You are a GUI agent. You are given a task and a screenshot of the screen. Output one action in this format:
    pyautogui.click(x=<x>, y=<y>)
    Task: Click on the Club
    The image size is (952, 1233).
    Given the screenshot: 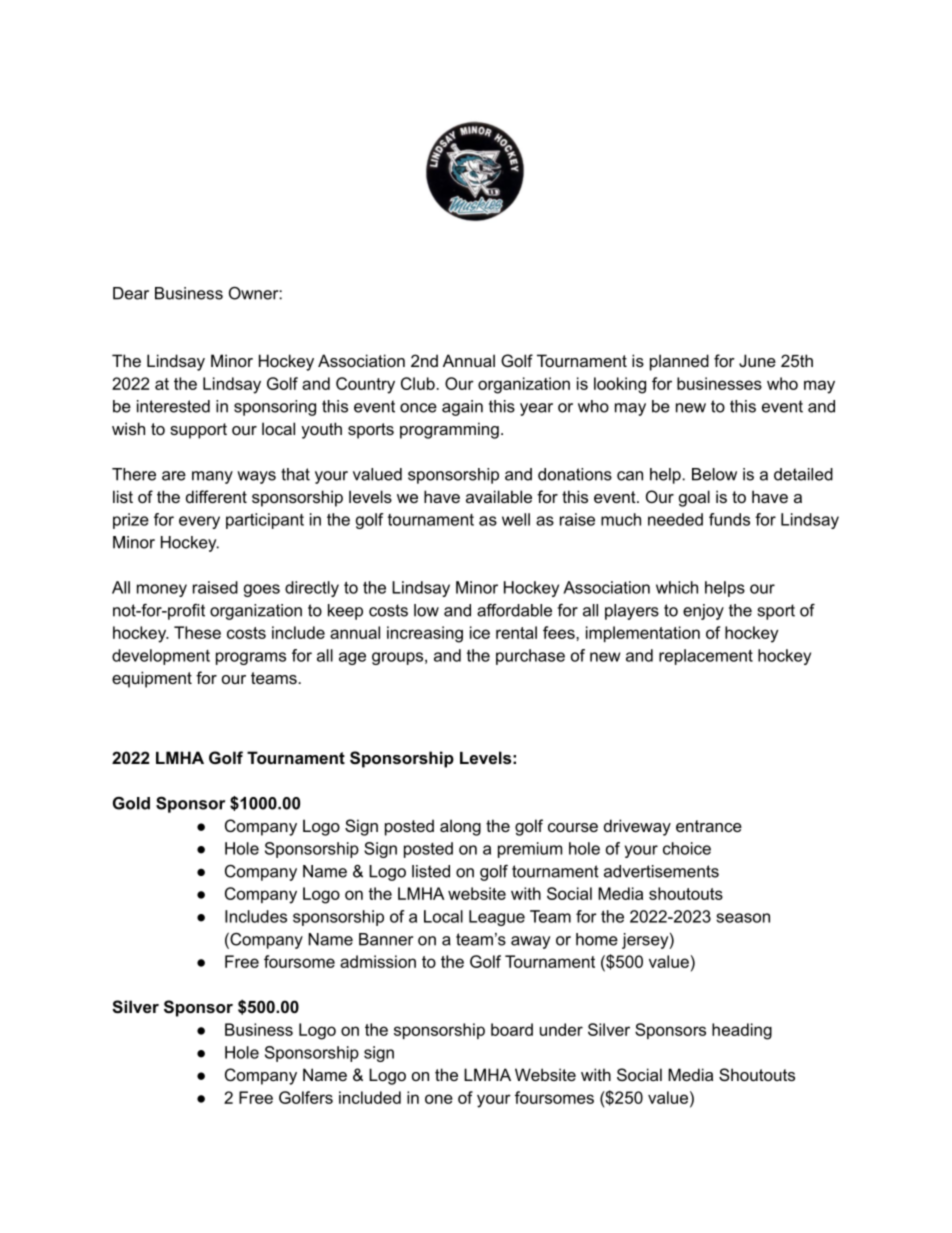 What is the action you would take?
    pyautogui.click(x=419, y=383)
